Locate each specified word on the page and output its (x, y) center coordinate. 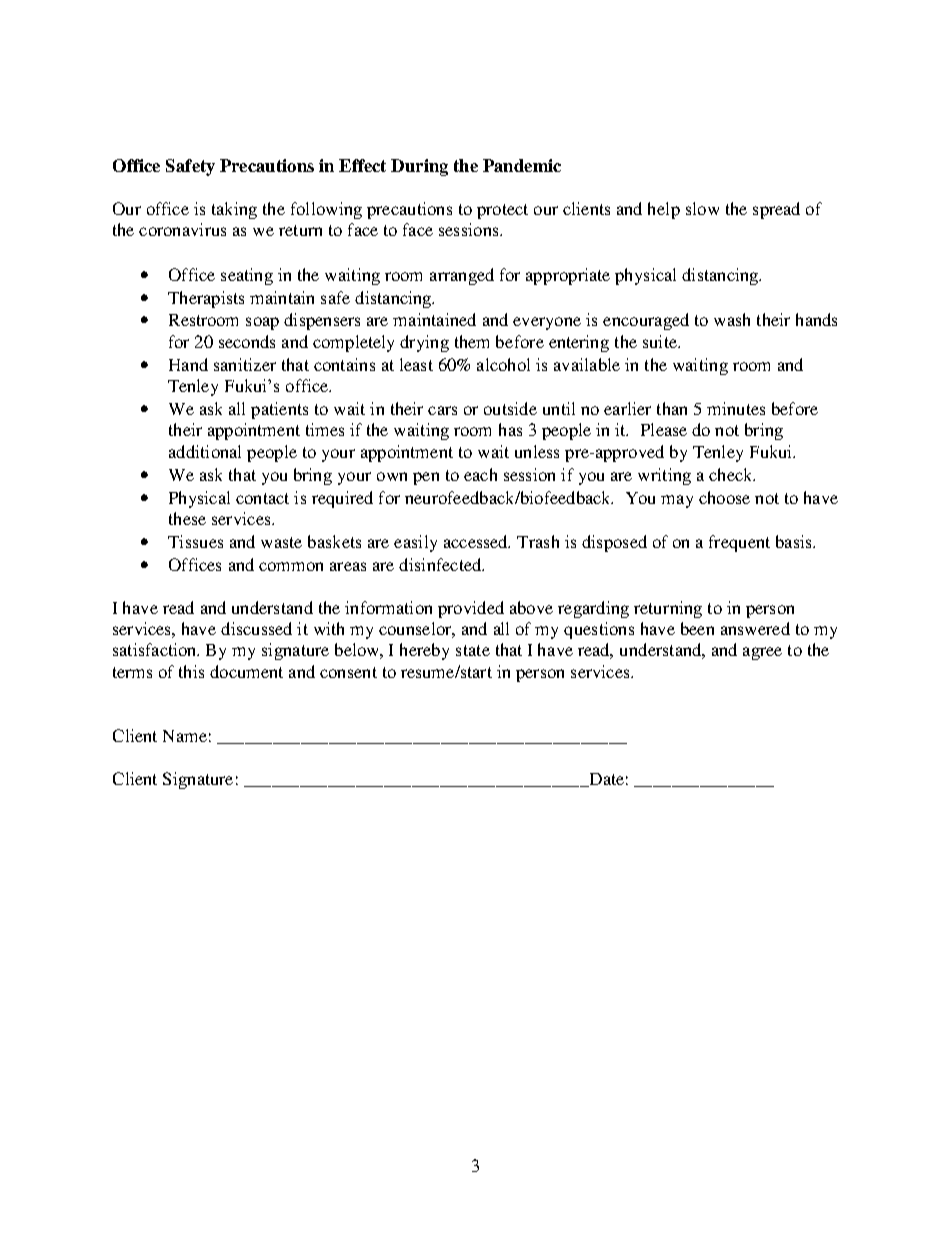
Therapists (206, 299)
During (419, 167)
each (480, 474)
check (732, 474)
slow (702, 208)
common (291, 566)
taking (234, 210)
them (472, 341)
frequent (739, 543)
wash (732, 319)
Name (185, 736)
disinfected (441, 564)
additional (205, 451)
